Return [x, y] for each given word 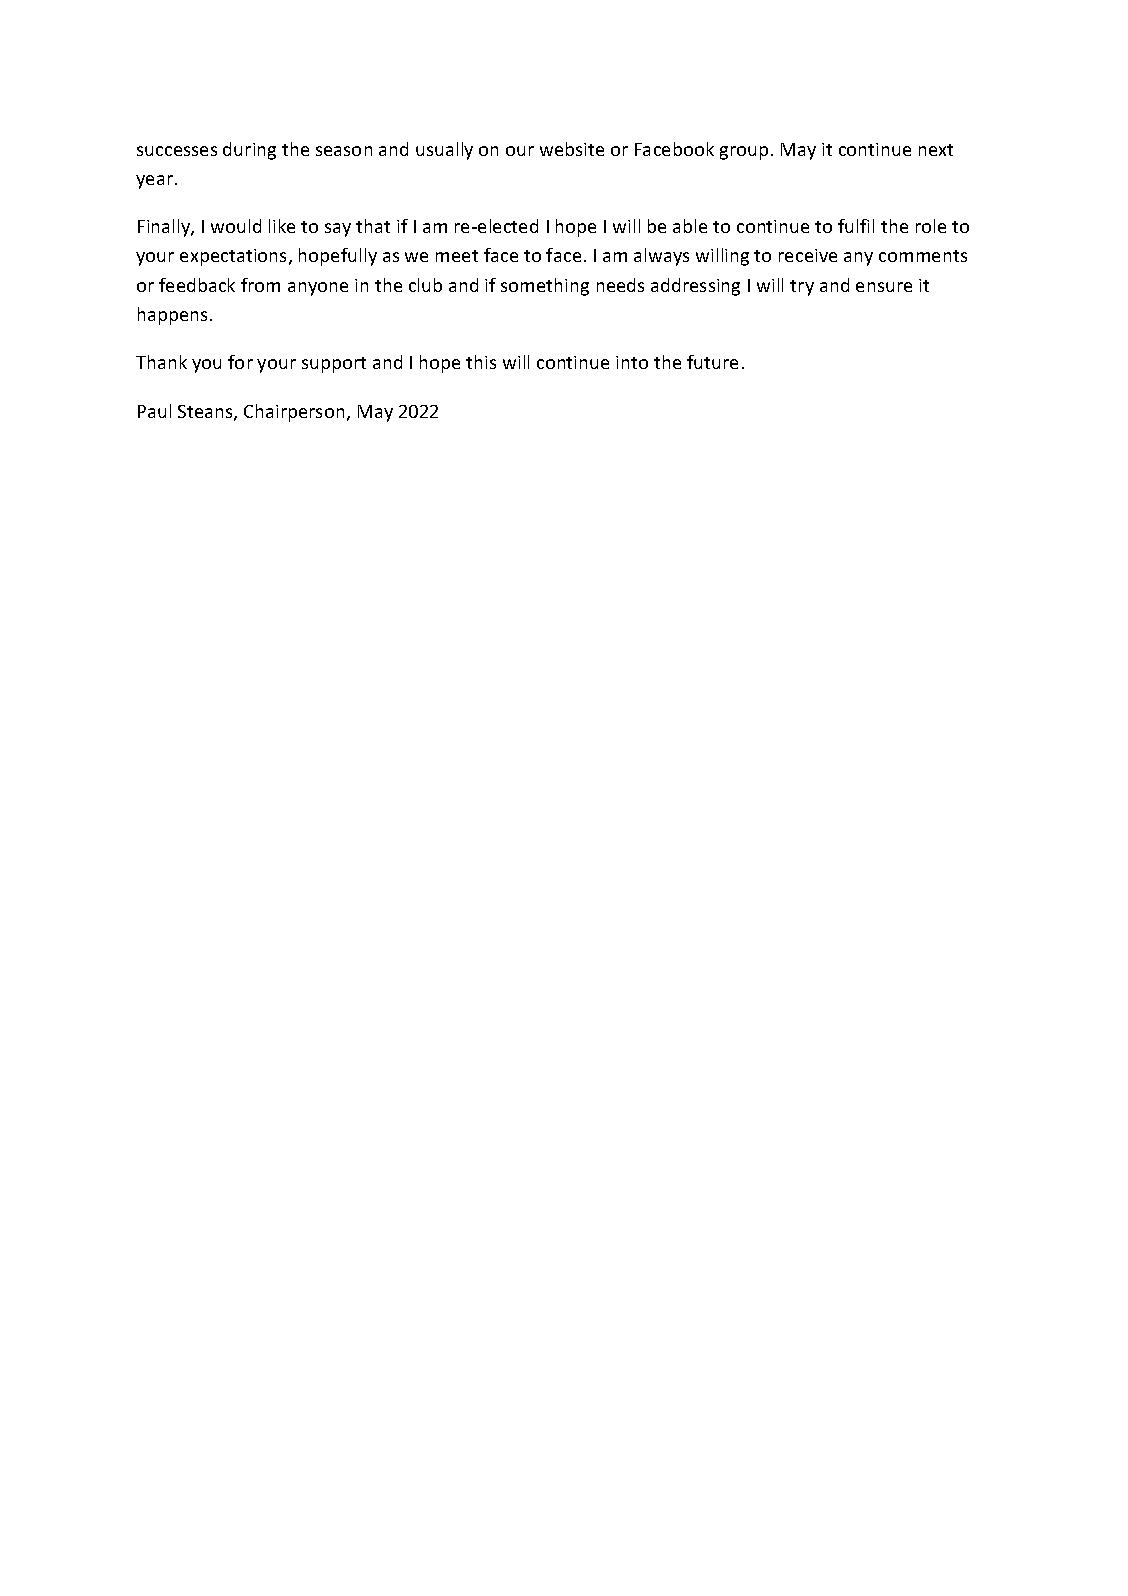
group [744, 153]
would [236, 226]
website [572, 149]
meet [457, 256]
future [712, 362]
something [545, 287]
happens [172, 316]
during [249, 151]
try [802, 288]
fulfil [856, 226]
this [481, 362]
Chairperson [294, 413]
